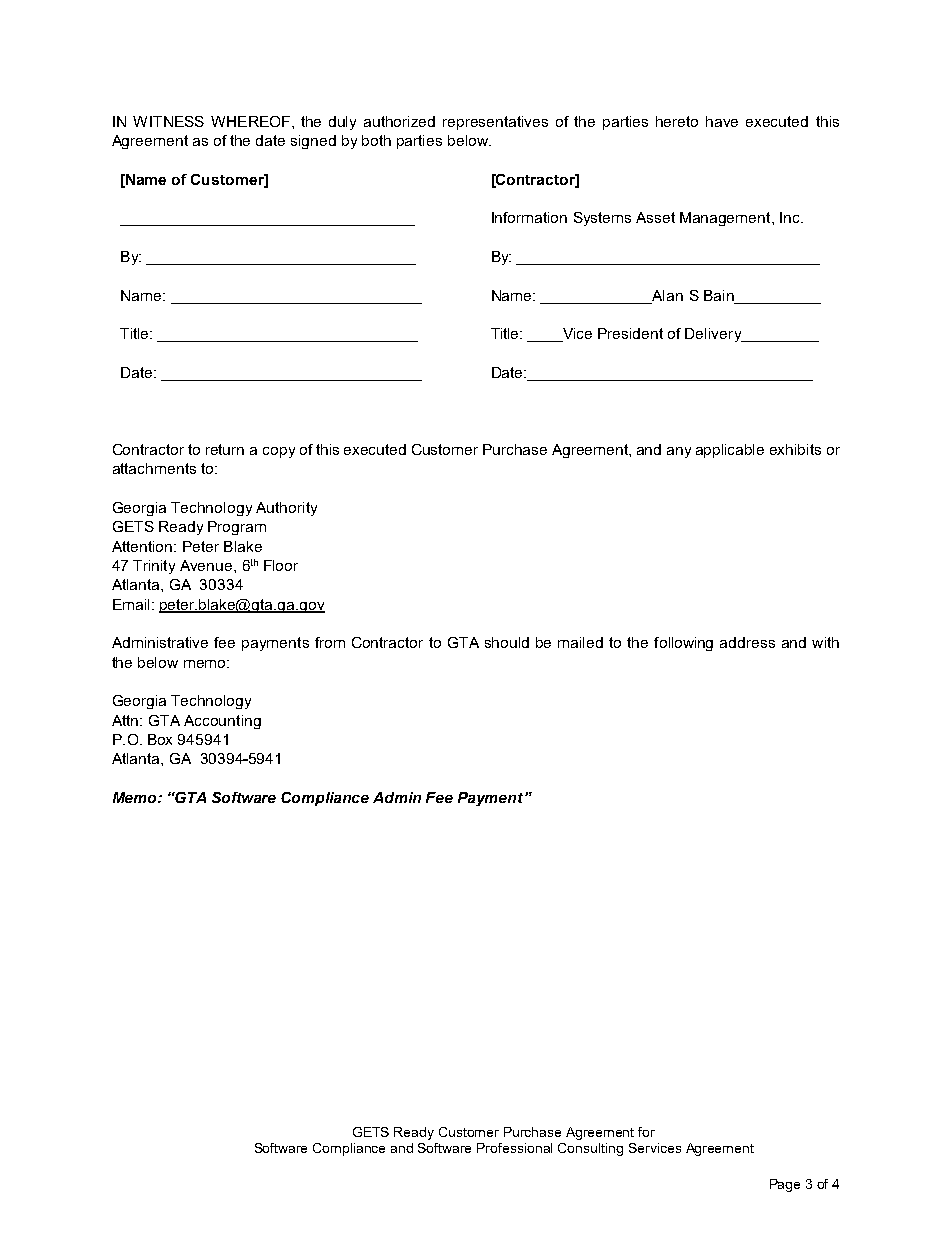 This screenshot has width=952, height=1233. I want to click on should, so click(507, 642).
